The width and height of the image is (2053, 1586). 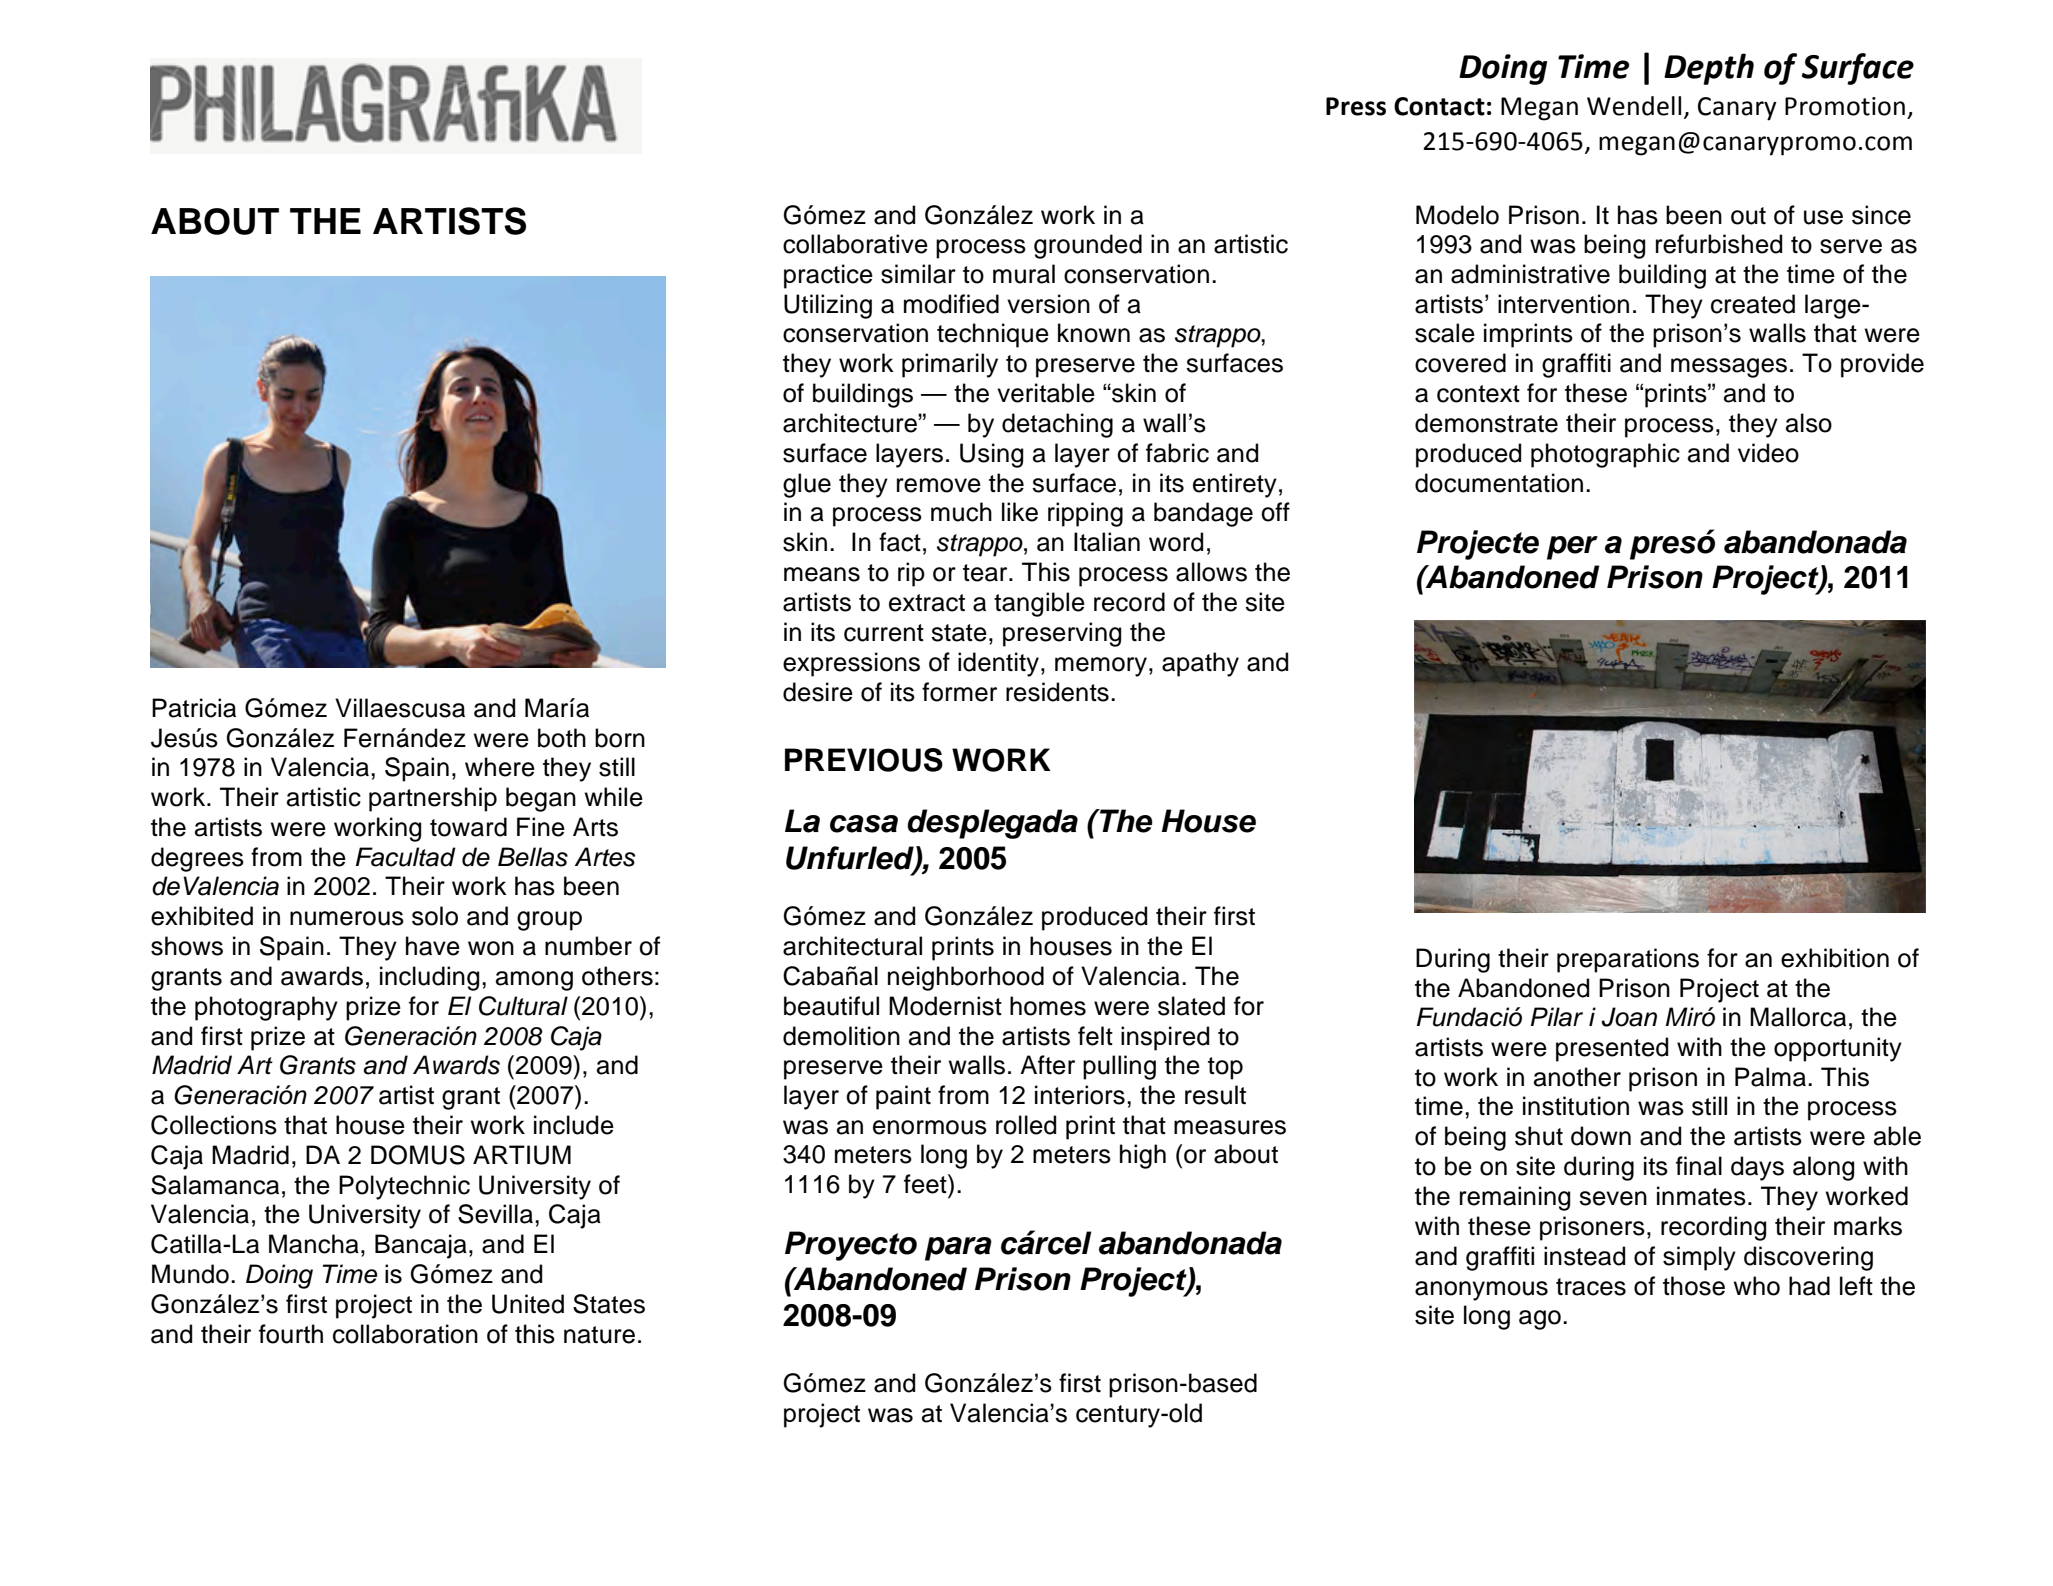 I want to click on practice, so click(x=828, y=276).
